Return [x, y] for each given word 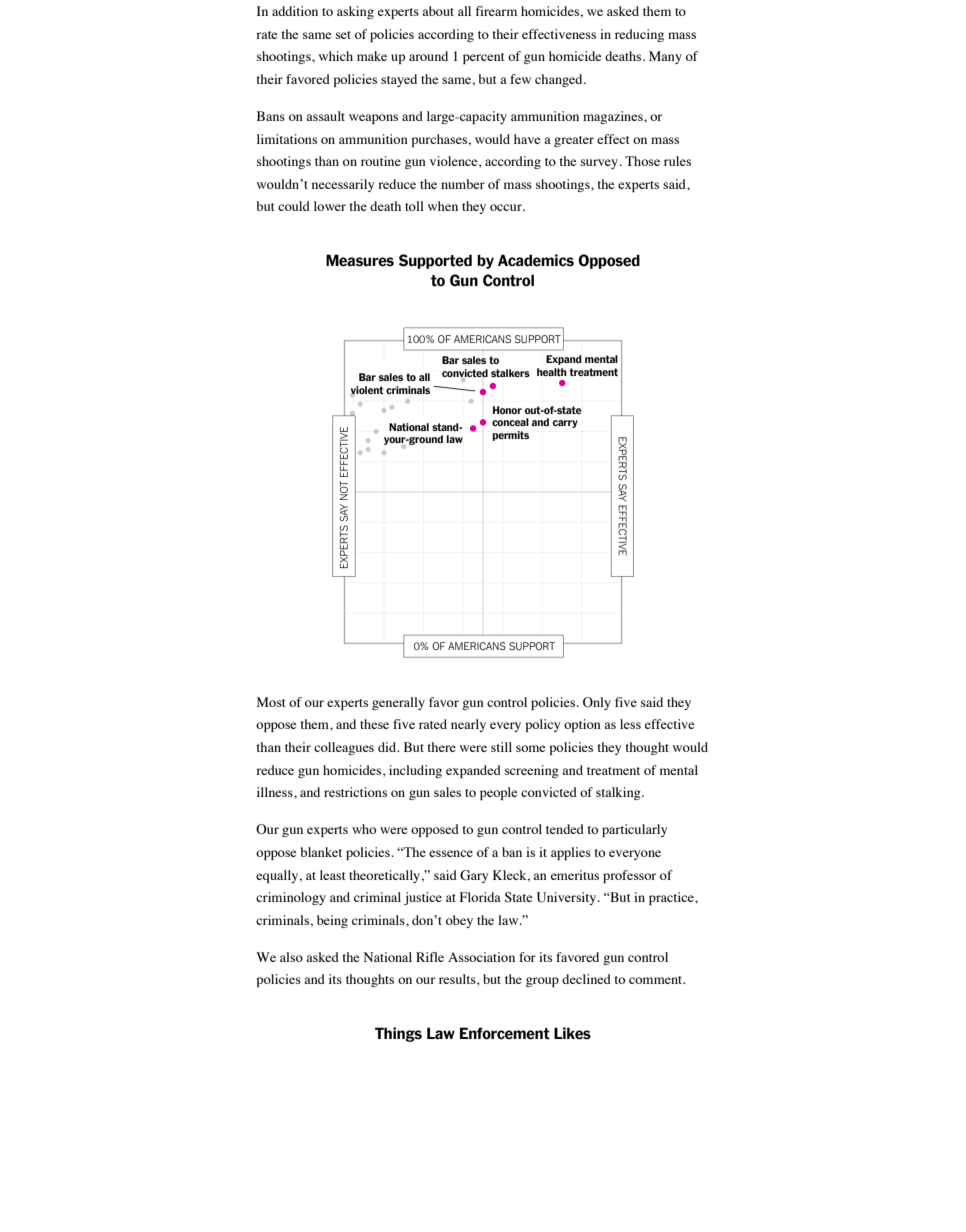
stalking [619, 793]
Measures [360, 260]
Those [642, 161]
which [336, 56]
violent [367, 391]
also [291, 957]
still [501, 747]
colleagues [344, 748]
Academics [536, 260]
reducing [639, 35]
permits [510, 436]
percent [484, 58]
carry [565, 424]
